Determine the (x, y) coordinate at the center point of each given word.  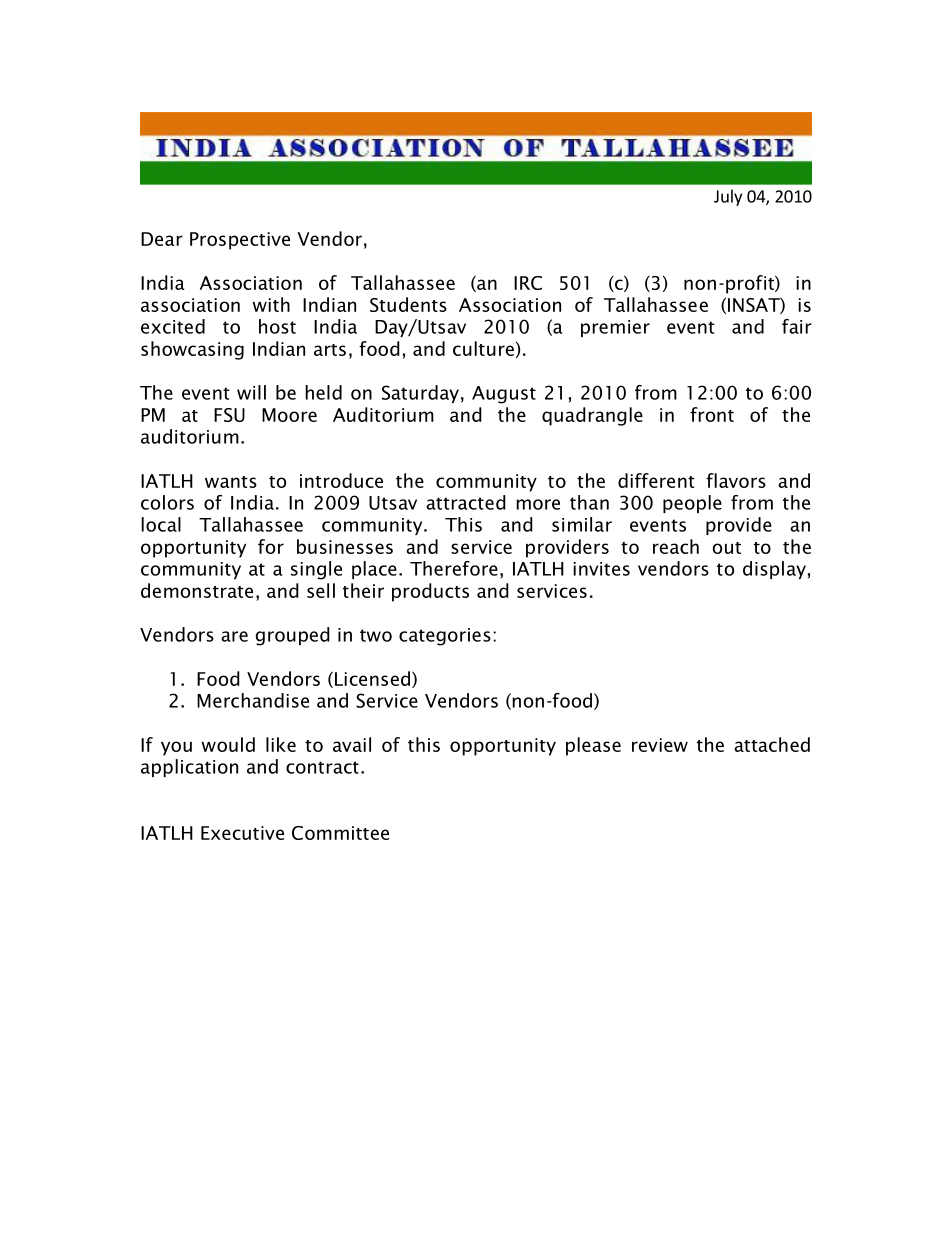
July (728, 197)
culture (483, 348)
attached (772, 744)
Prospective (240, 241)
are (234, 636)
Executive (242, 833)
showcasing (192, 350)
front (712, 414)
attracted (466, 502)
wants (231, 482)
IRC (528, 283)
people (692, 504)
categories (445, 637)
